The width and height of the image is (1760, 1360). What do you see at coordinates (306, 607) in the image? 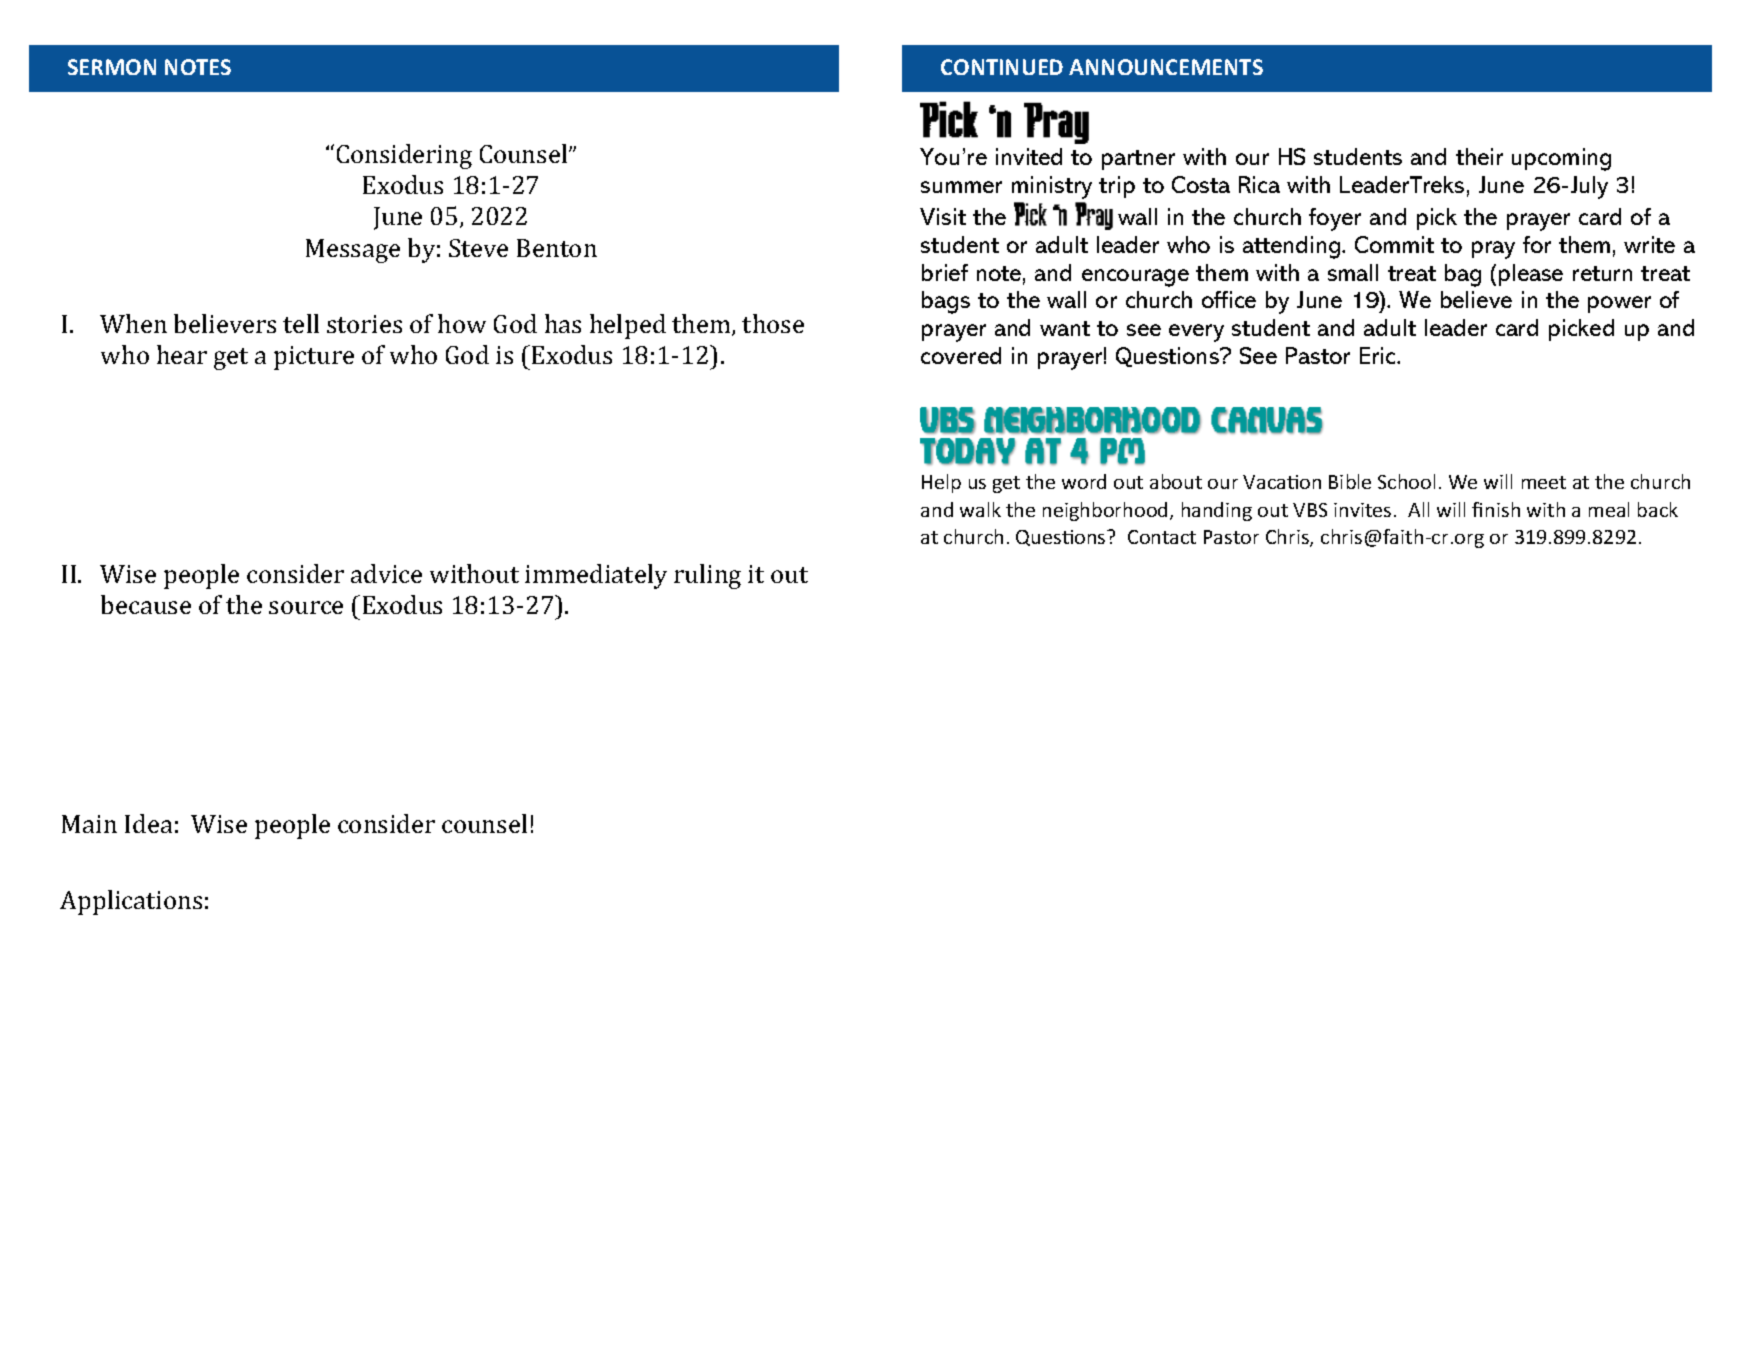
I see `source` at bounding box center [306, 607].
